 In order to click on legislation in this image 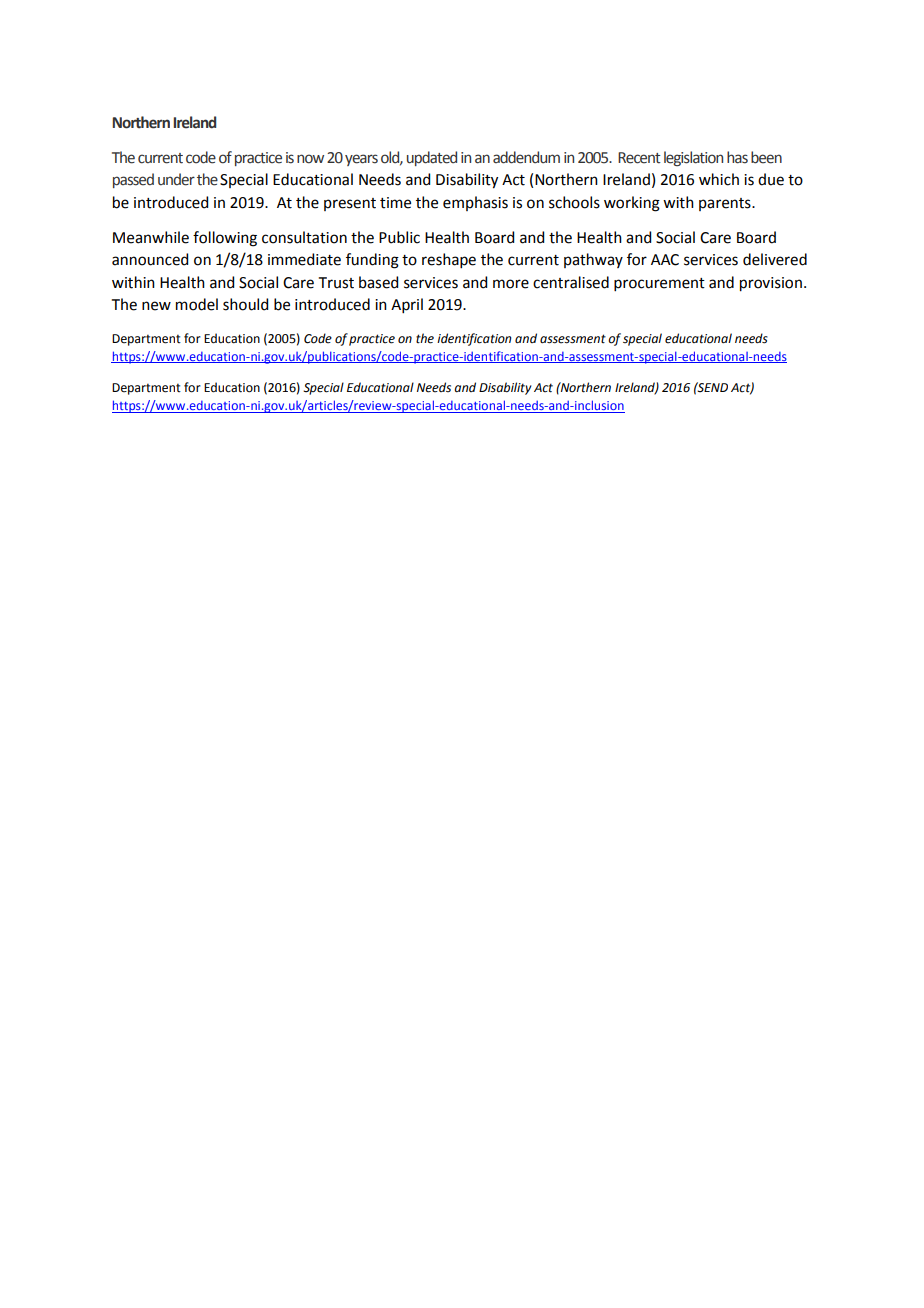, I will do `click(693, 158)`.
